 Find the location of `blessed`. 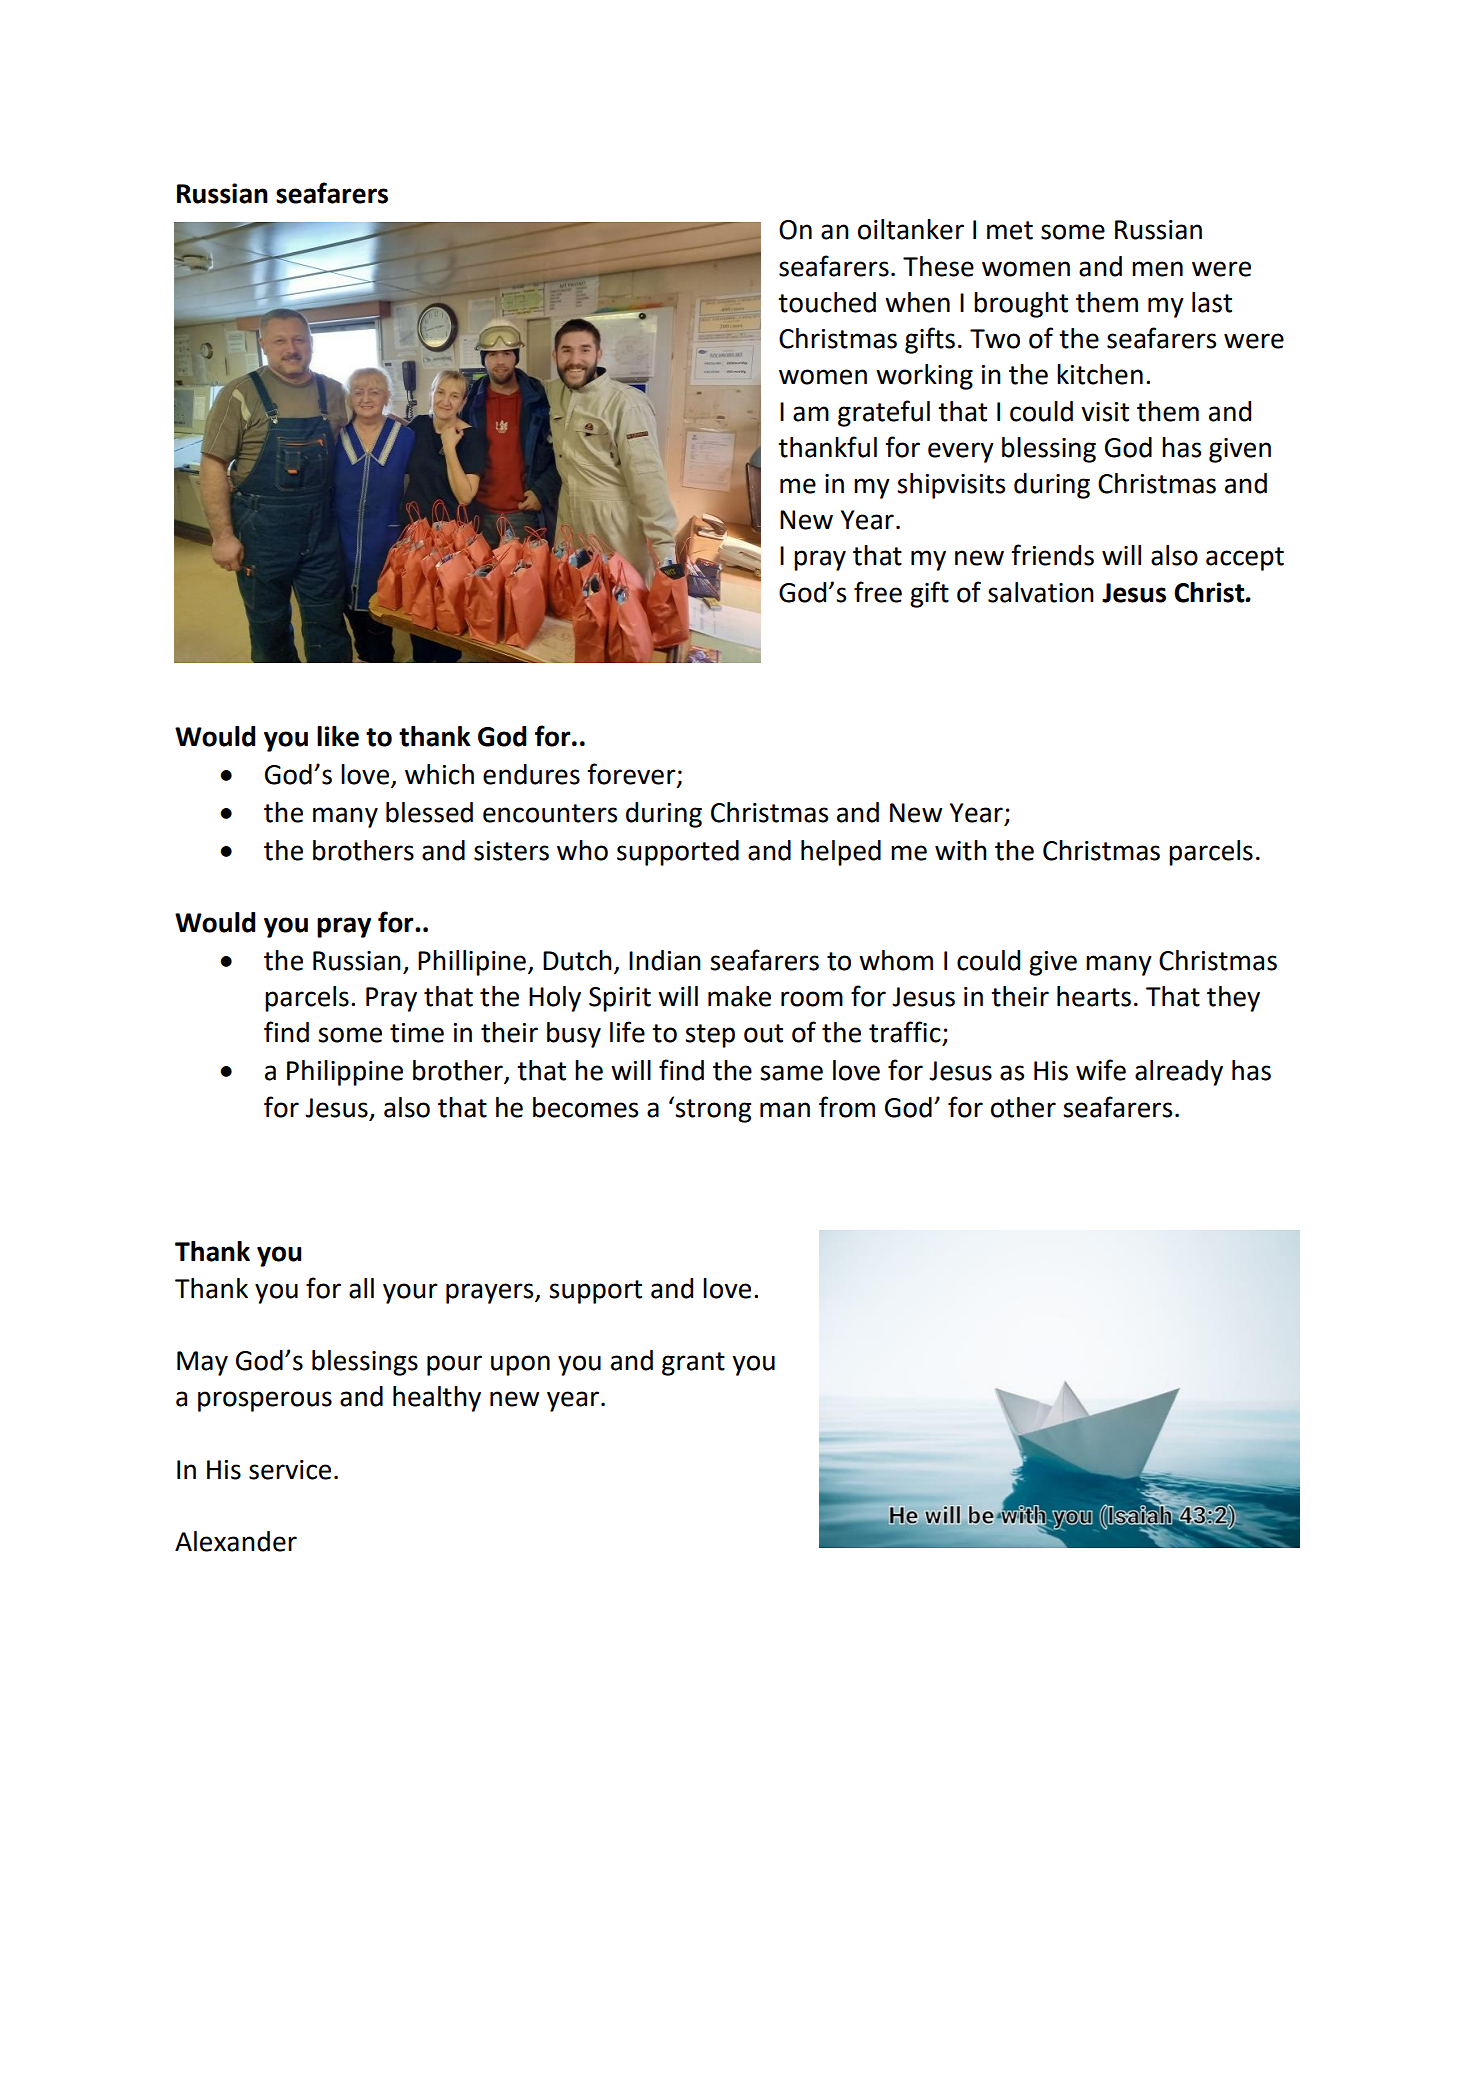

blessed is located at coordinates (429, 812).
